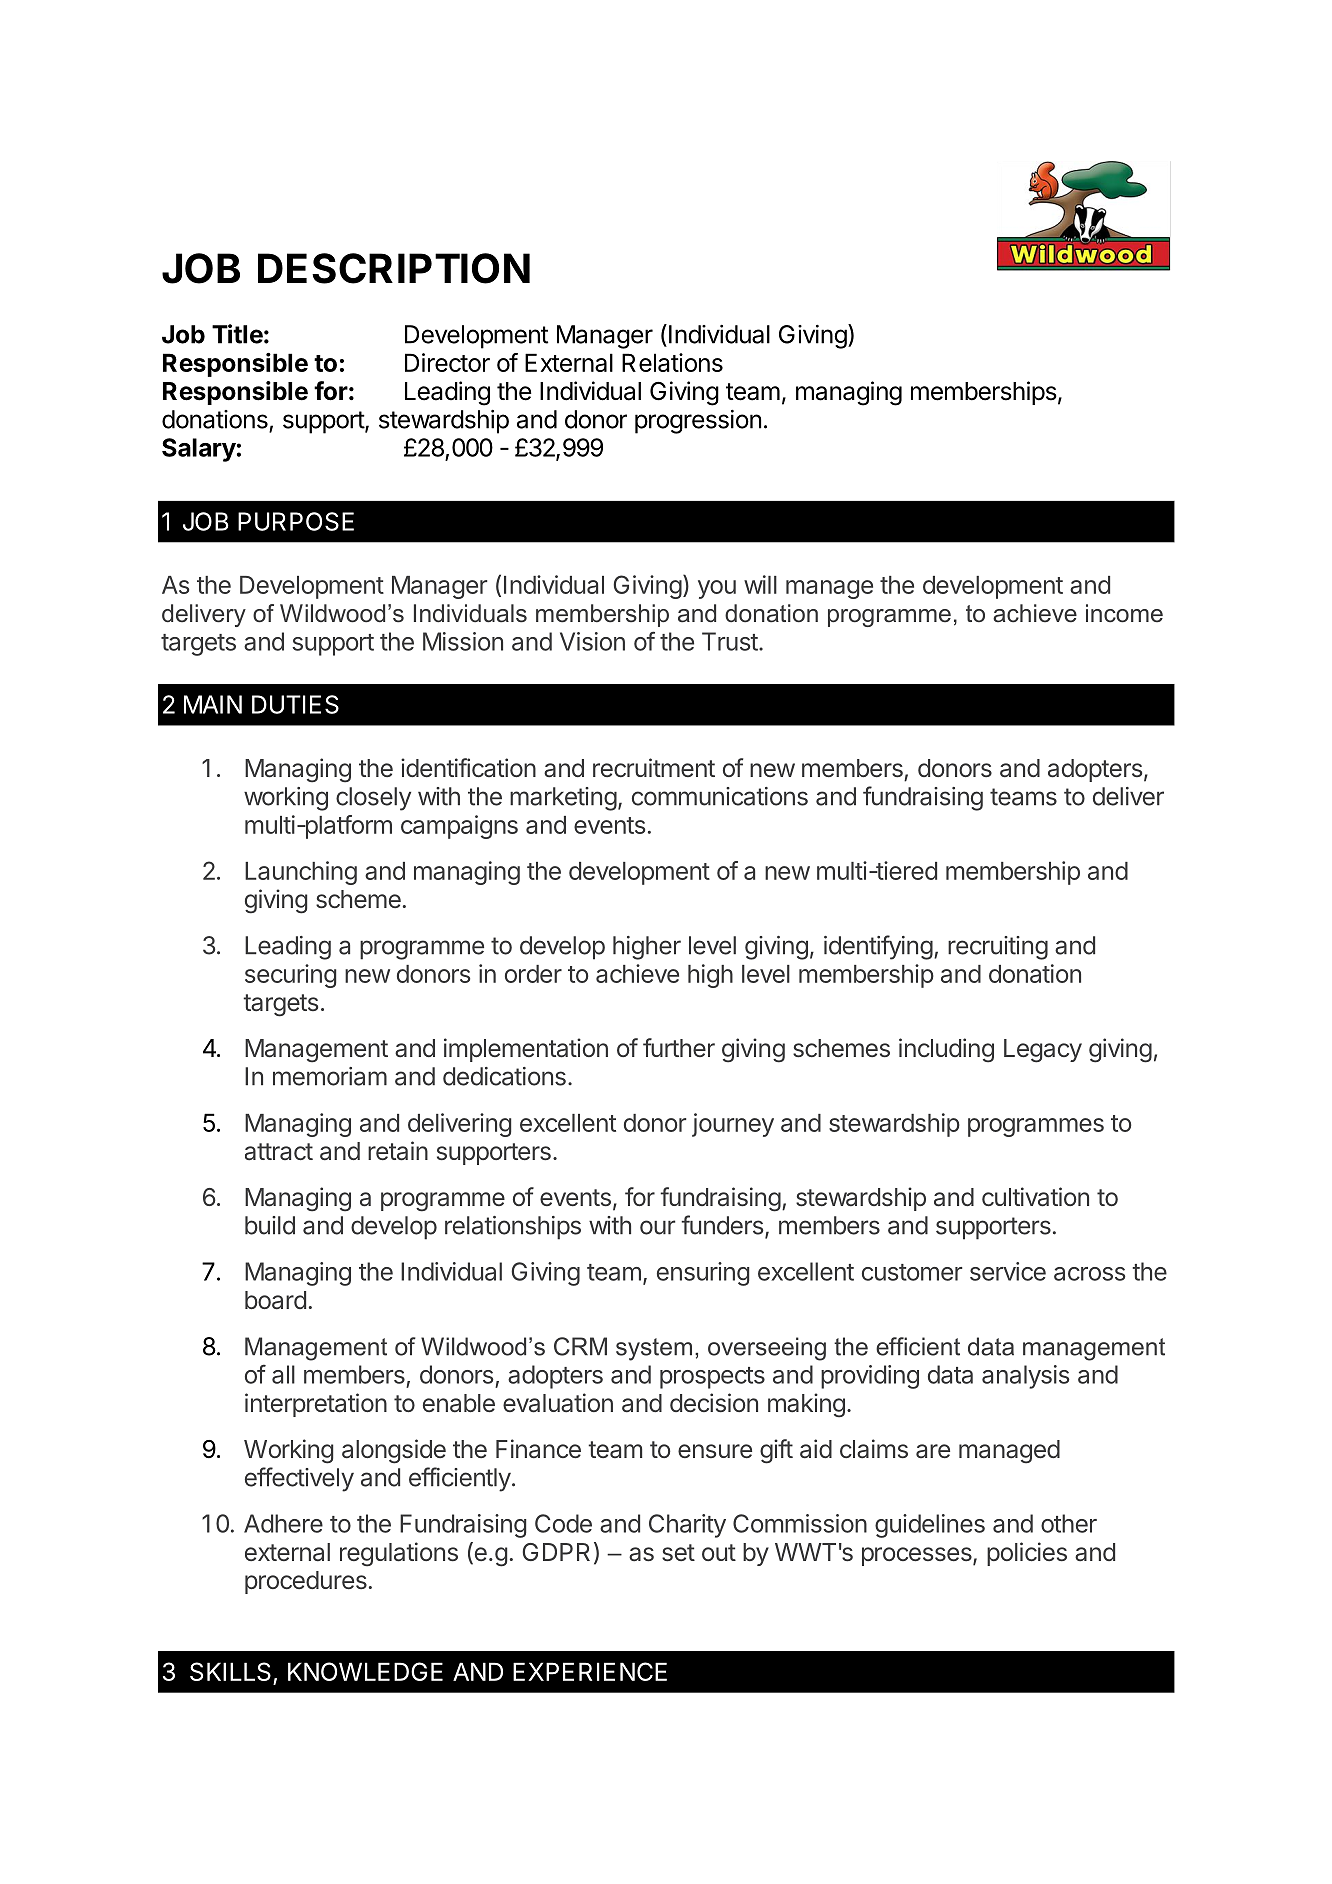 The height and width of the screenshot is (1884, 1332). What do you see at coordinates (1124, 613) in the screenshot?
I see `income` at bounding box center [1124, 613].
